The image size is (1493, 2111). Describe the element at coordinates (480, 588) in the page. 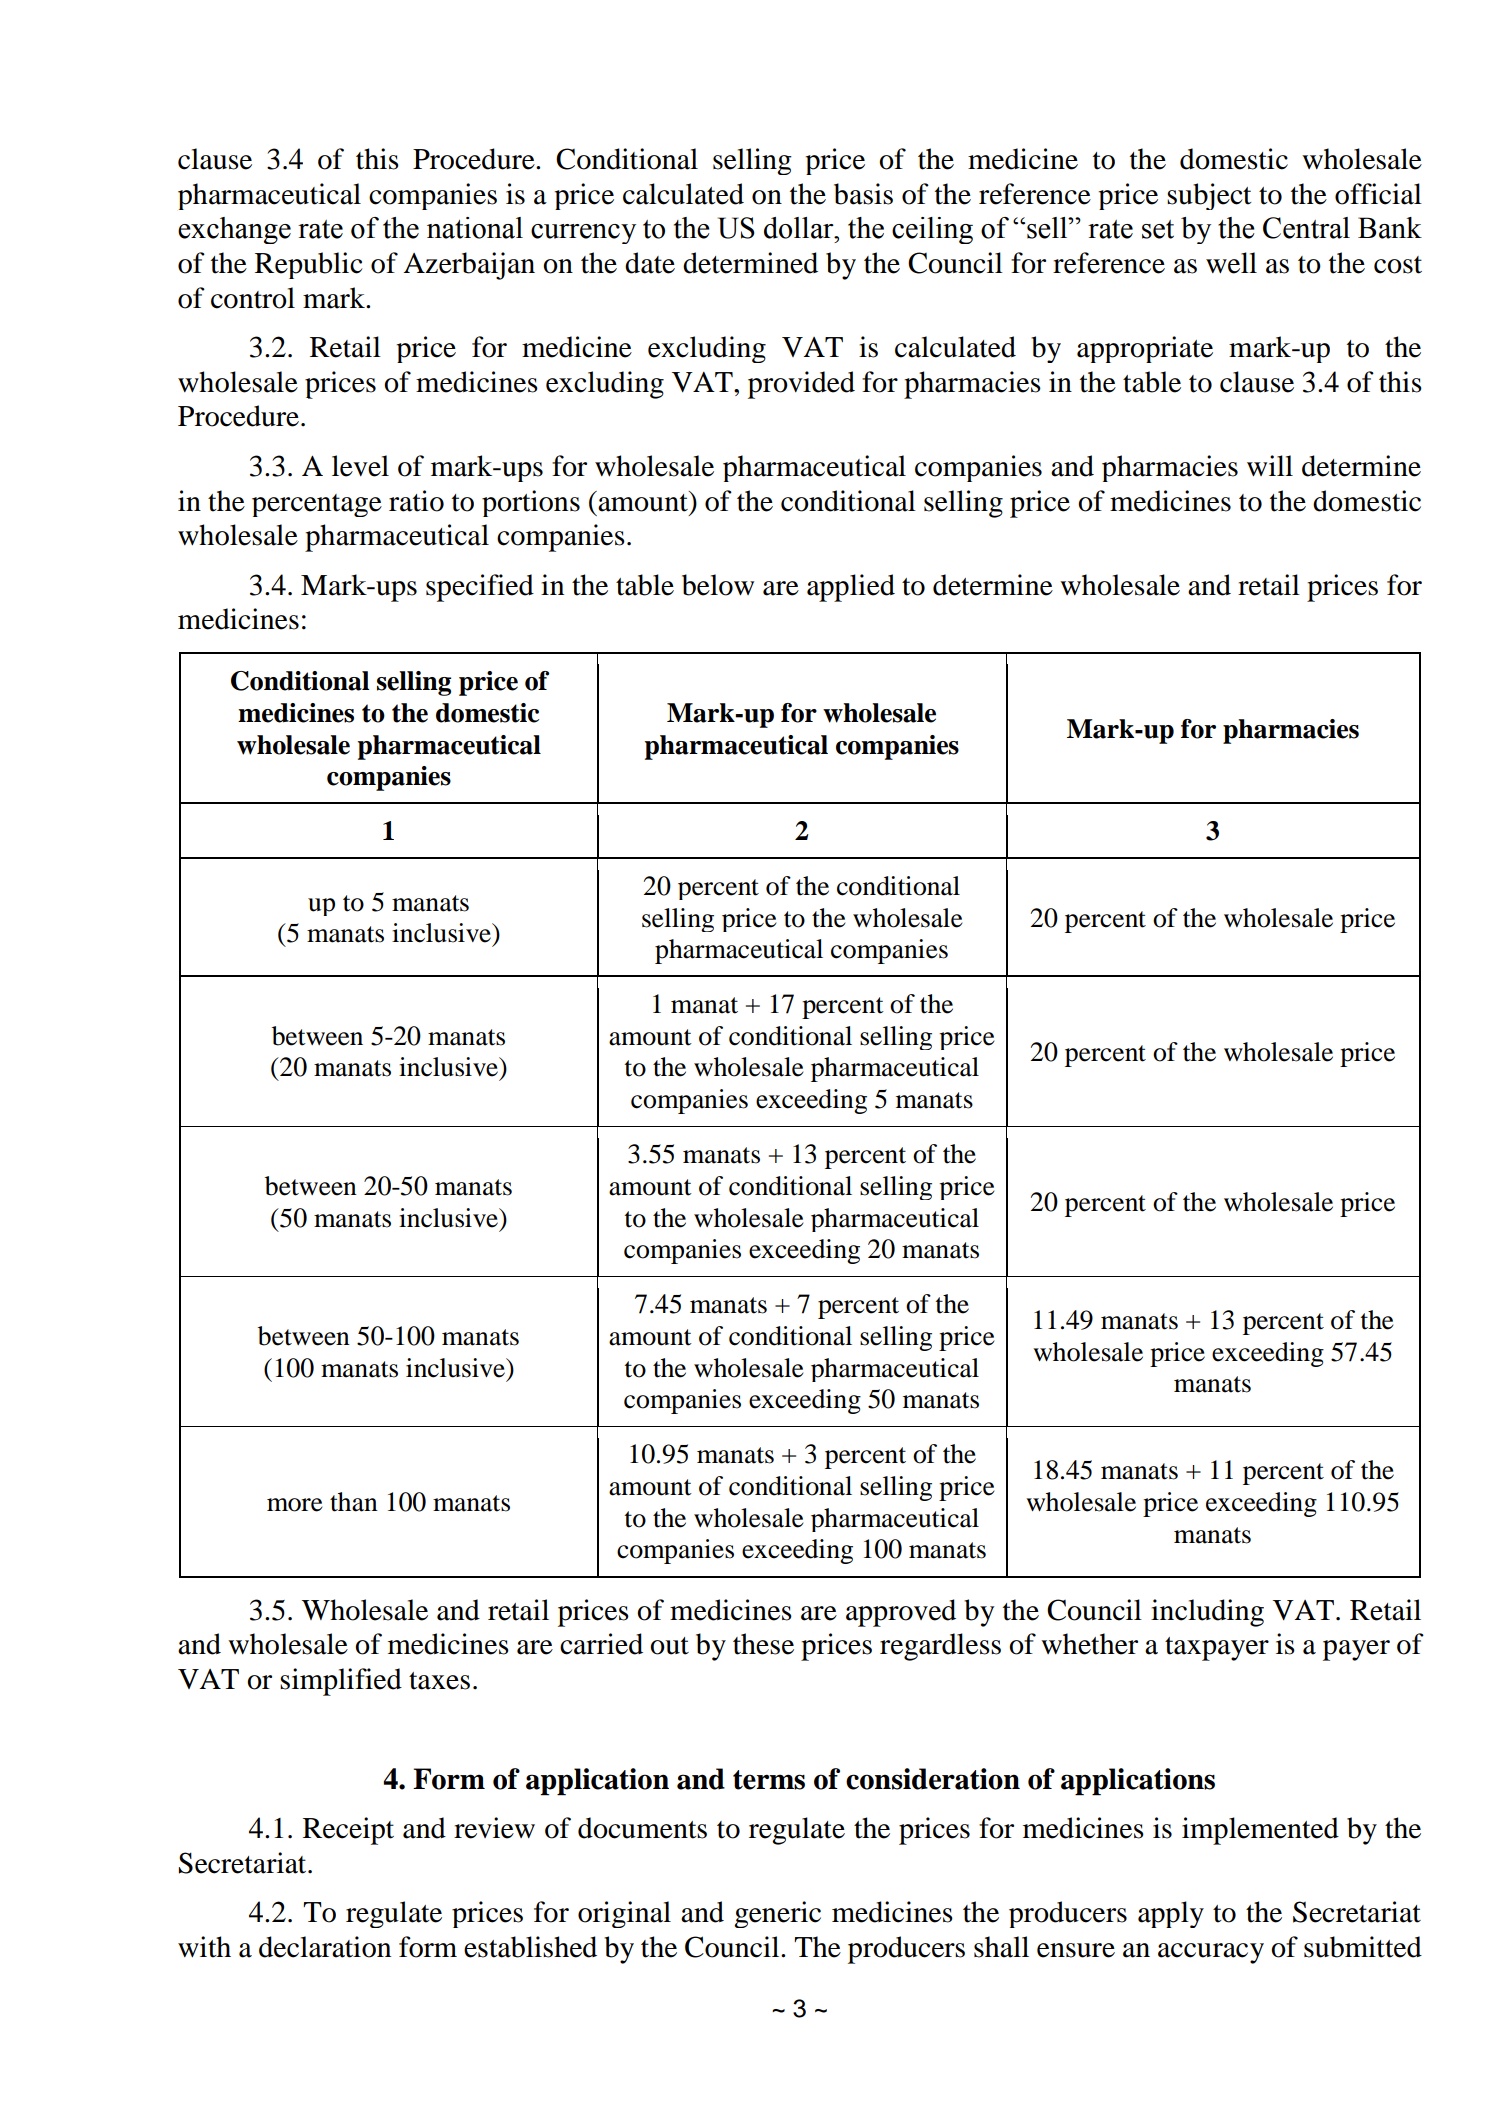

I see `specified` at that location.
